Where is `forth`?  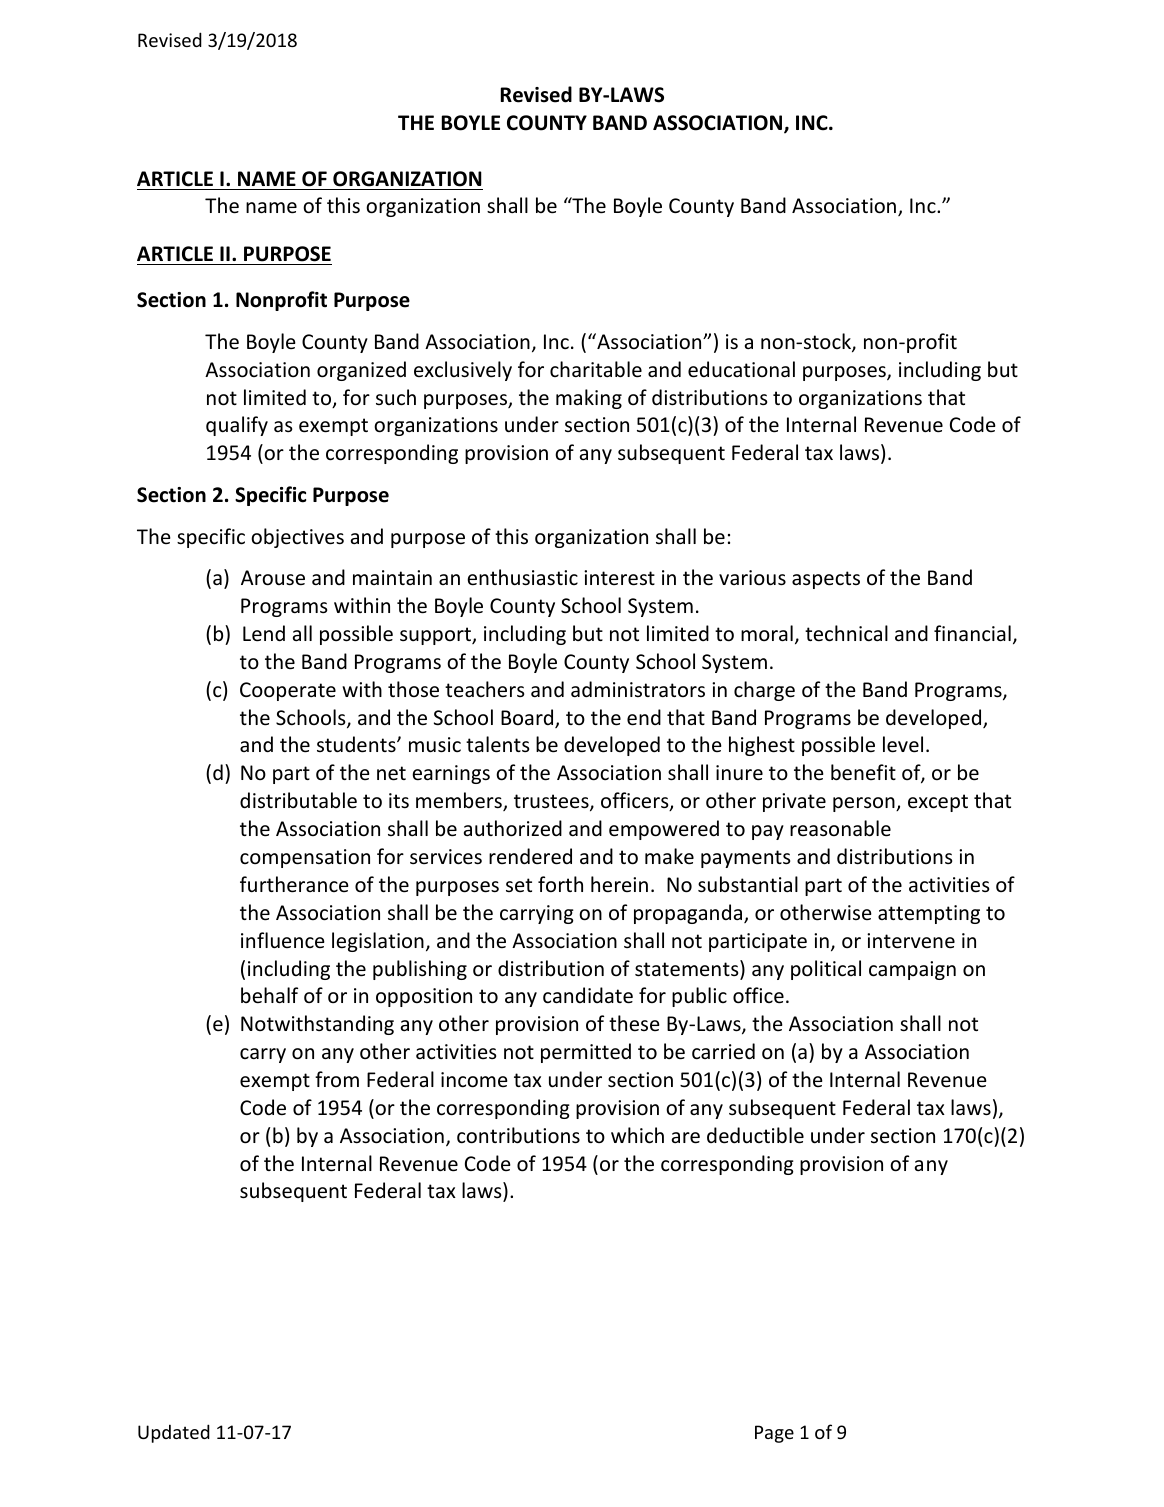
forth is located at coordinates (560, 884).
